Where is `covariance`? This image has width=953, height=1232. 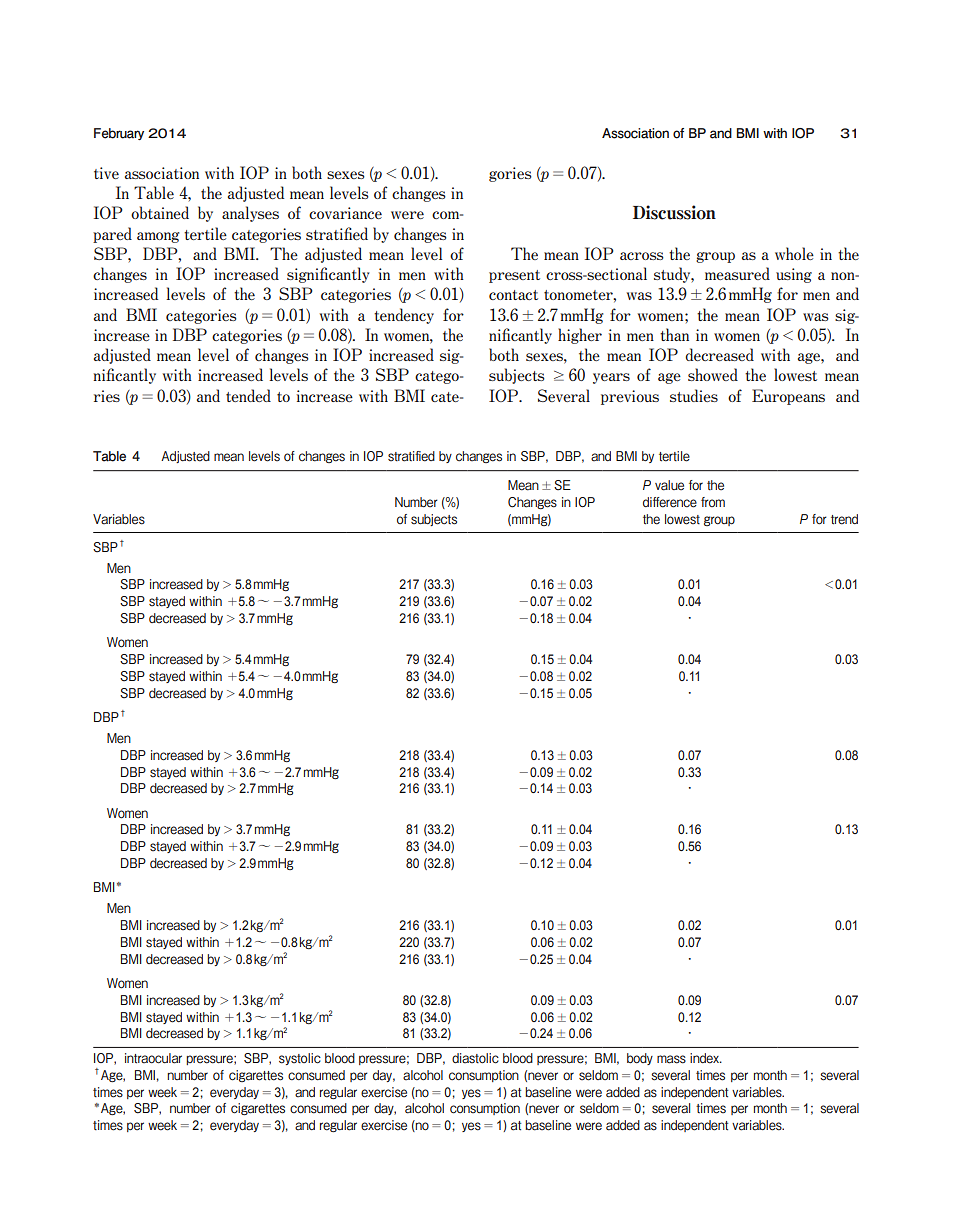 covariance is located at coordinates (345, 213).
